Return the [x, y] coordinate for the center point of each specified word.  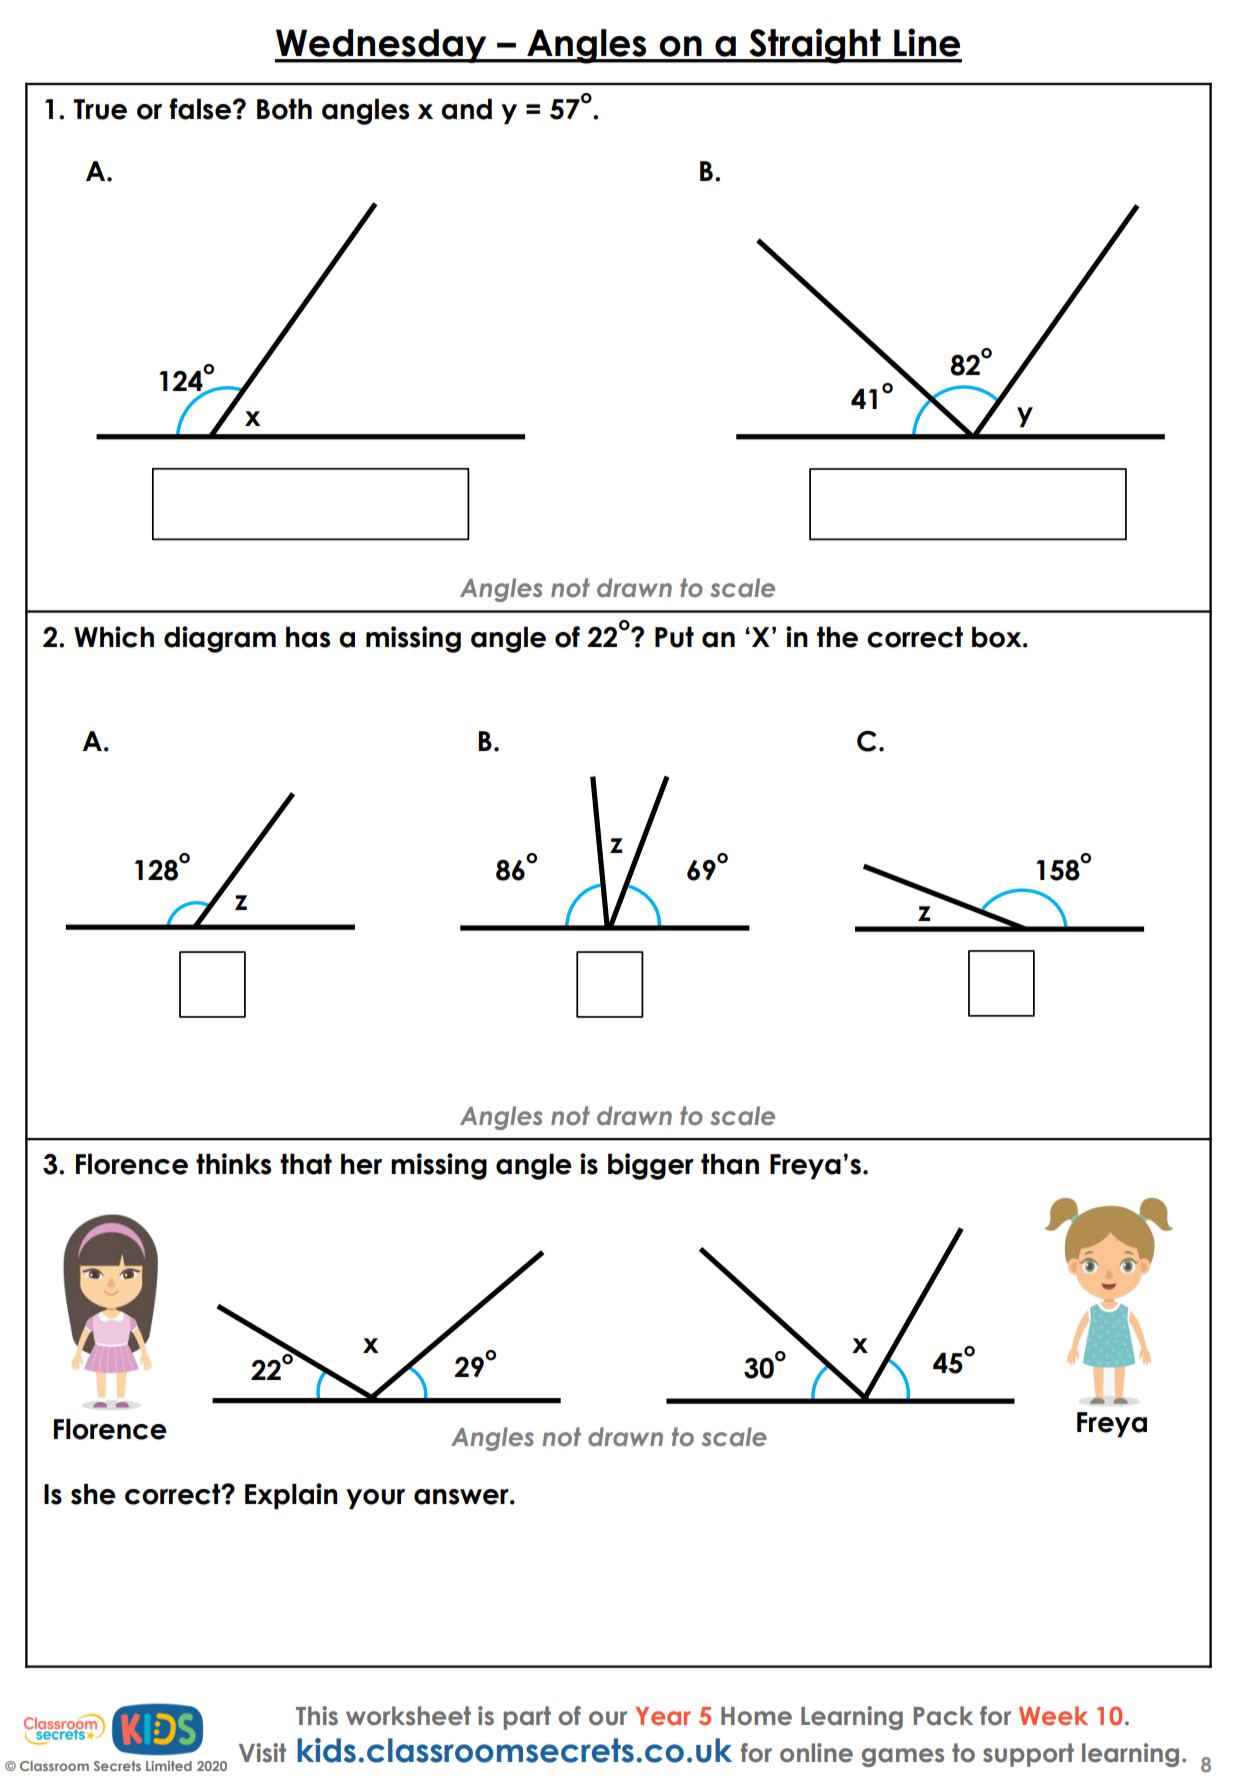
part [527, 1718]
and [466, 109]
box [998, 637]
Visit [262, 1753]
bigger [651, 1166]
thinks [233, 1164]
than [730, 1164]
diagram [220, 639]
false [200, 109]
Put [674, 637]
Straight [815, 46]
